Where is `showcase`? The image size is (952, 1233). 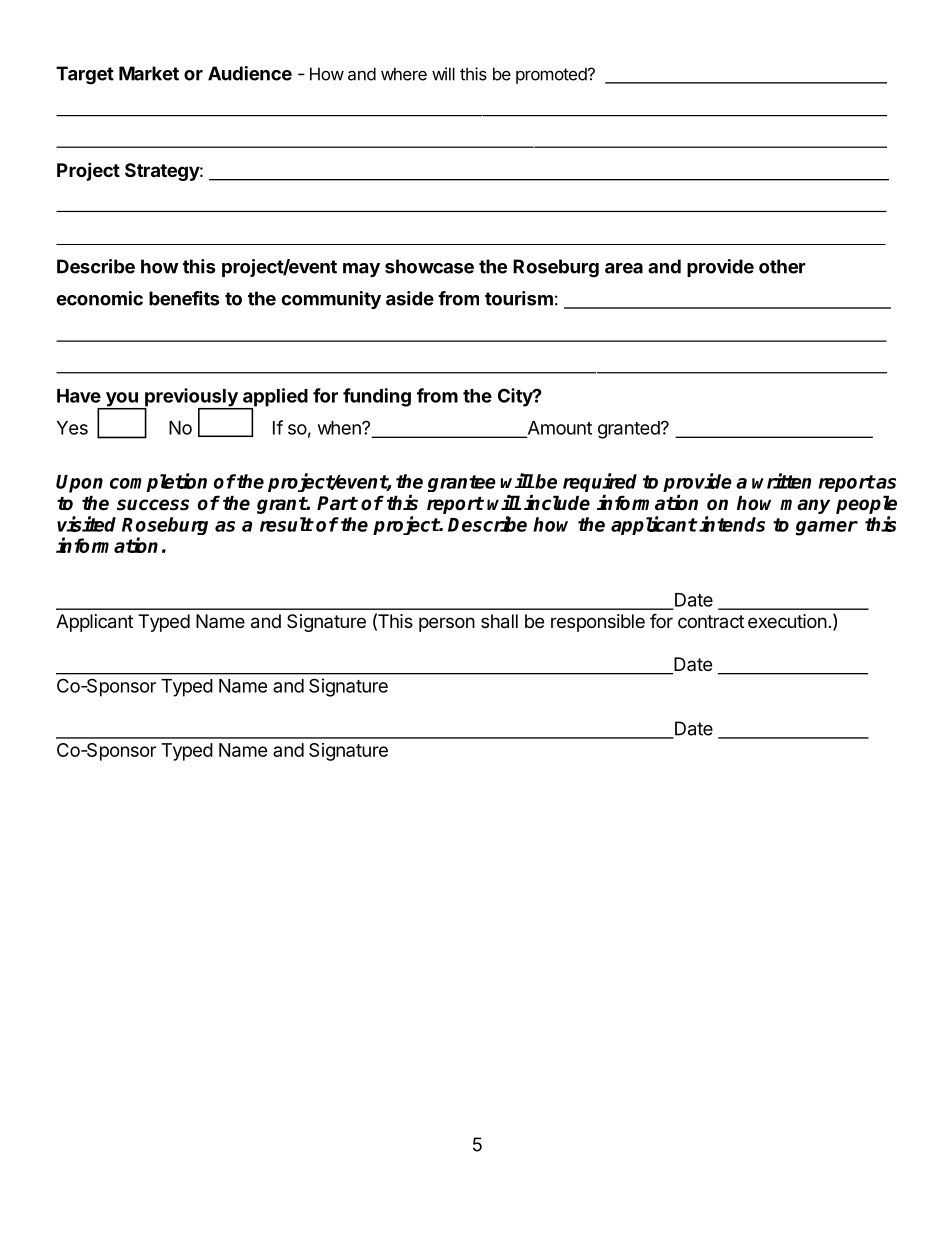
showcase is located at coordinates (429, 266).
